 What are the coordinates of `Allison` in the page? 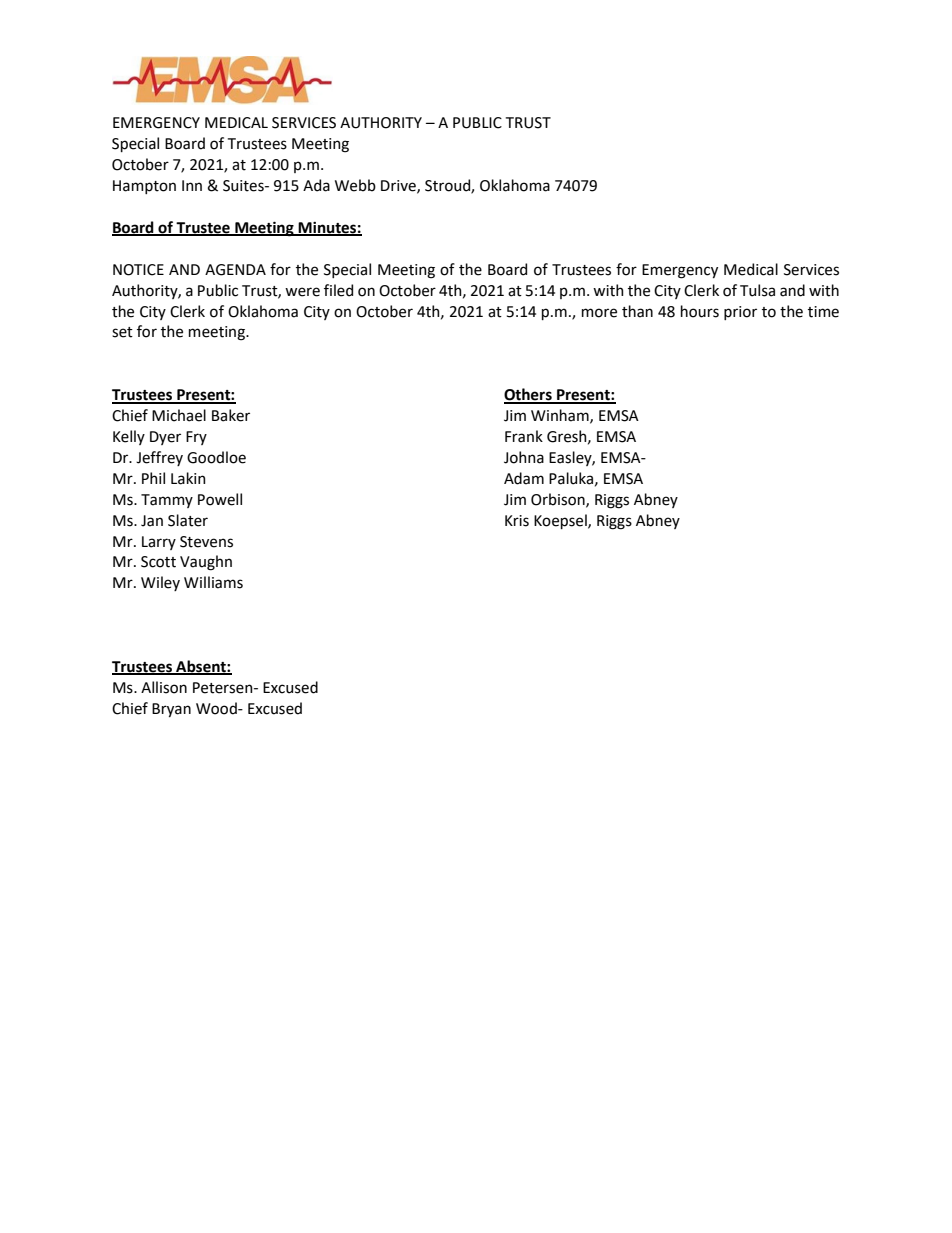 It's located at (164, 687).
